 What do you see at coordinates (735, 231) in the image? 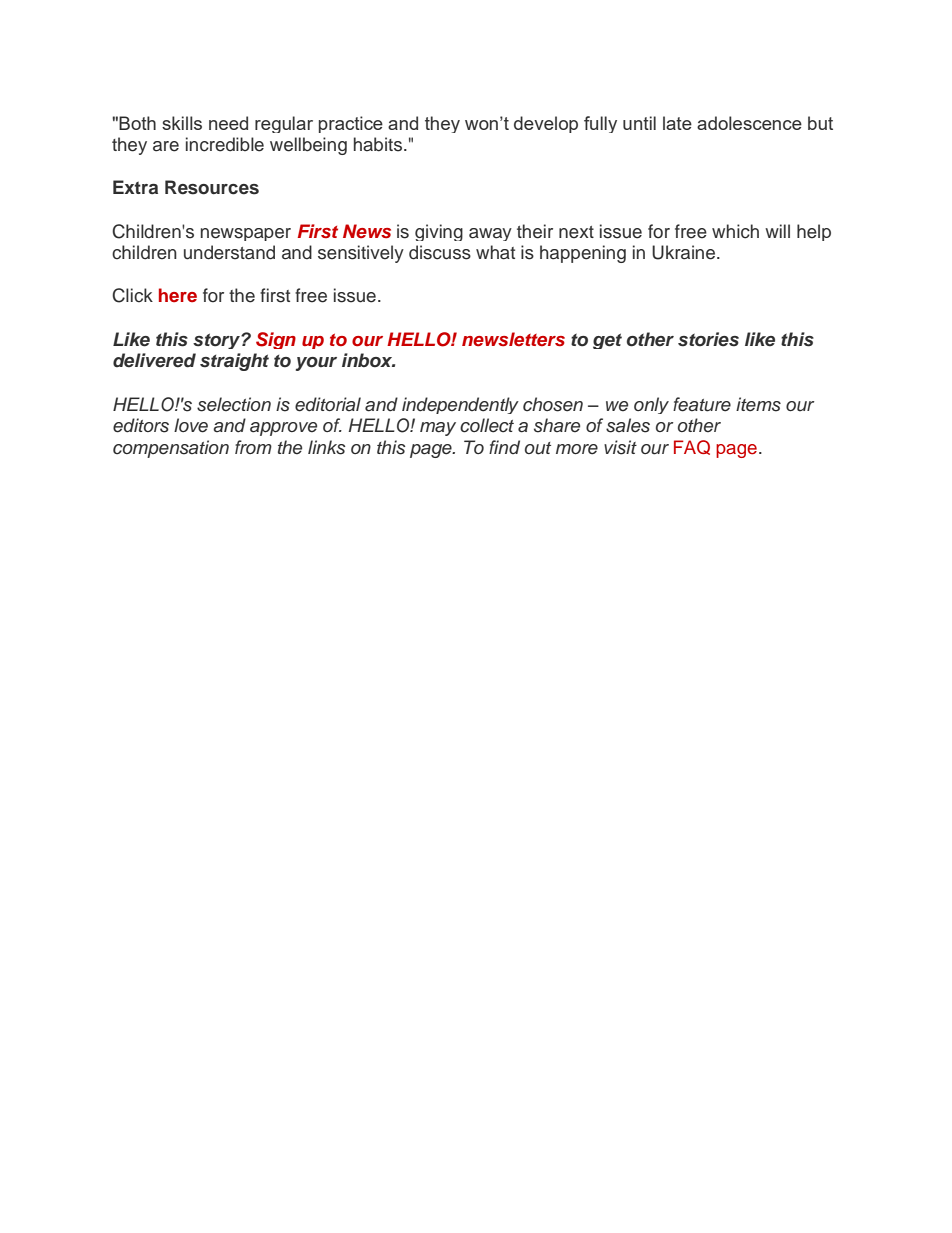
I see `which` at bounding box center [735, 231].
